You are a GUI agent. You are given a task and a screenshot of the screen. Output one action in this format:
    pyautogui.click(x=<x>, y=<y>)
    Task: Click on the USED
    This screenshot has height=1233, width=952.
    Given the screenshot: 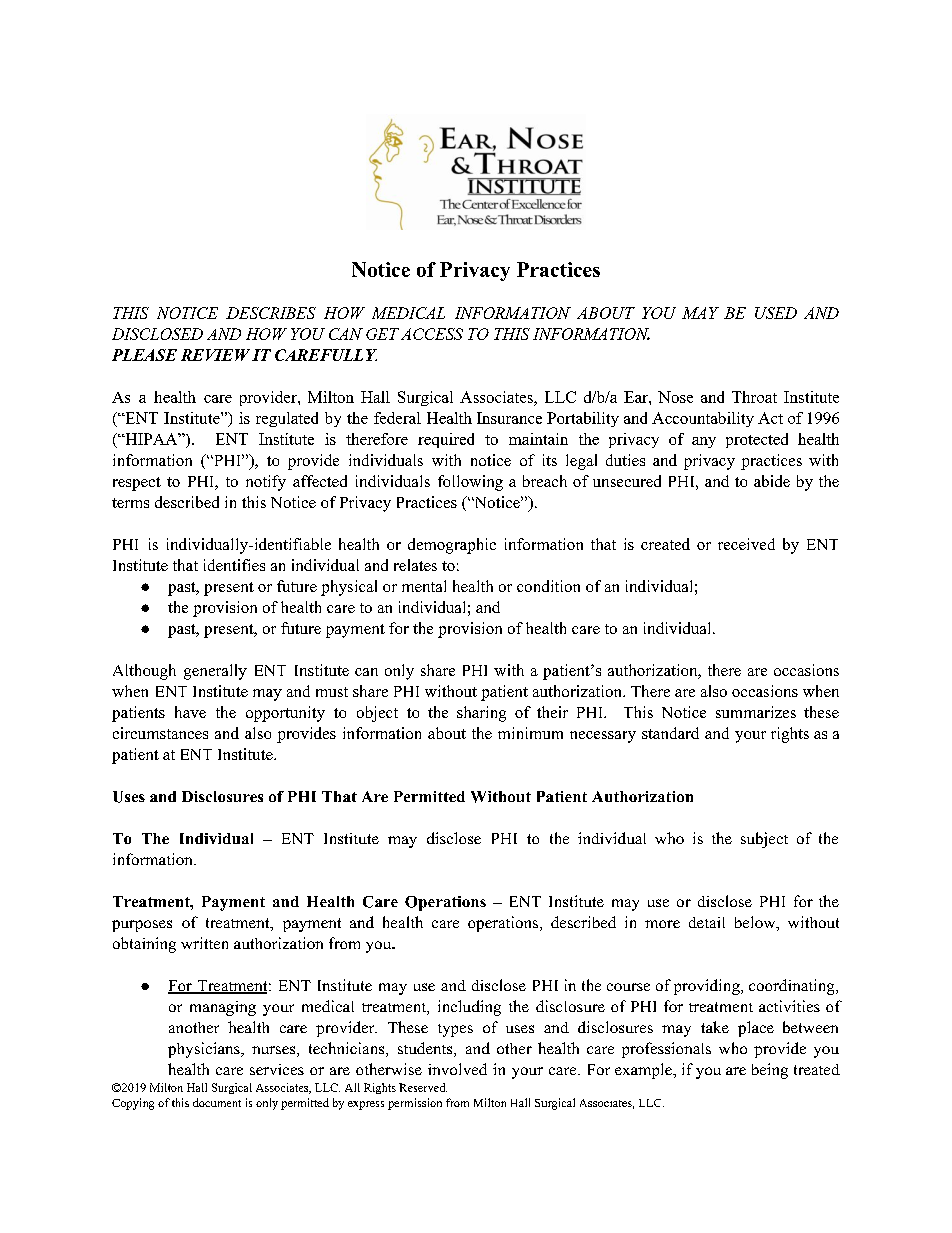 What is the action you would take?
    pyautogui.click(x=776, y=313)
